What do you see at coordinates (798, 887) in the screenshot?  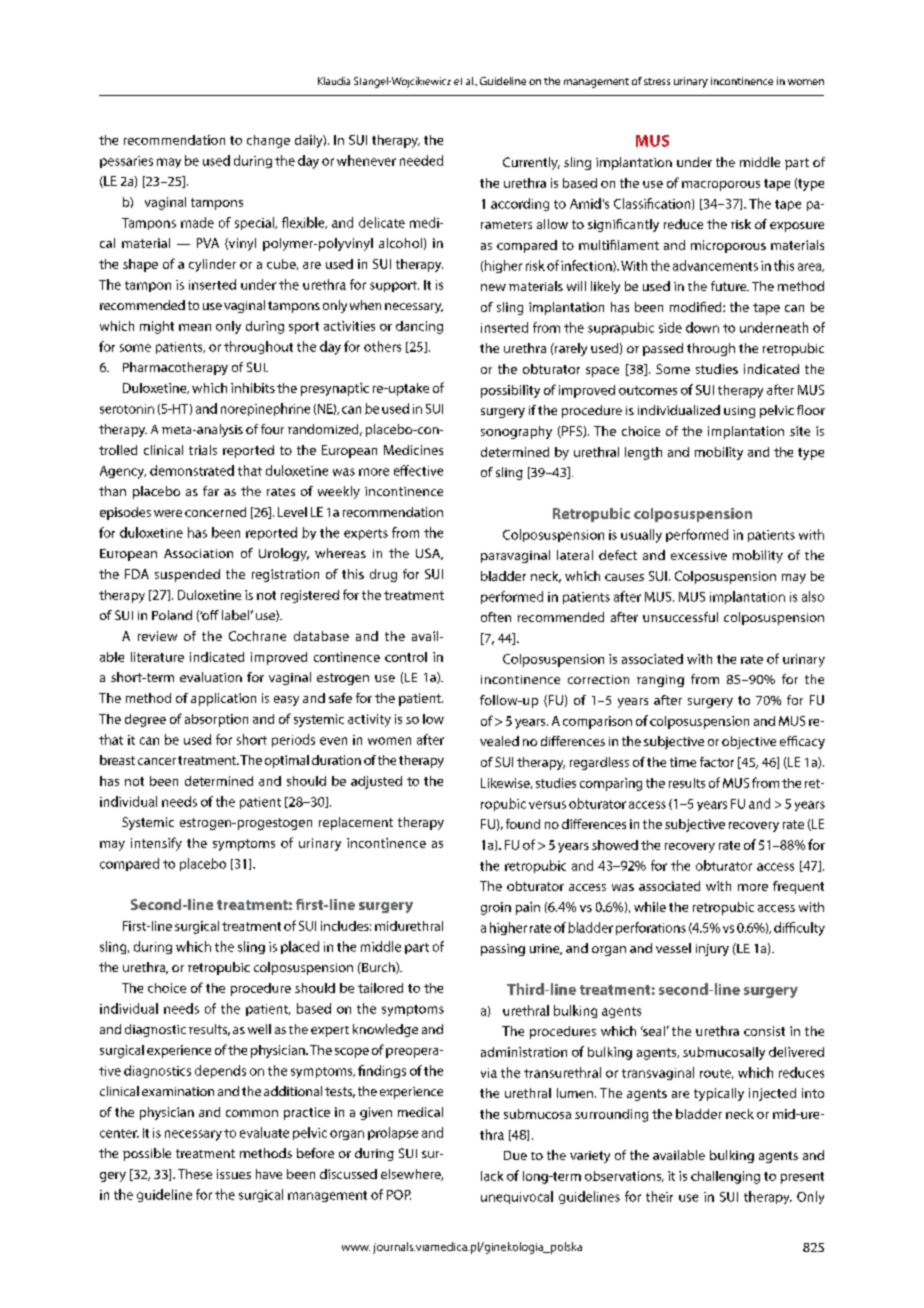 I see `frequent` at bounding box center [798, 887].
